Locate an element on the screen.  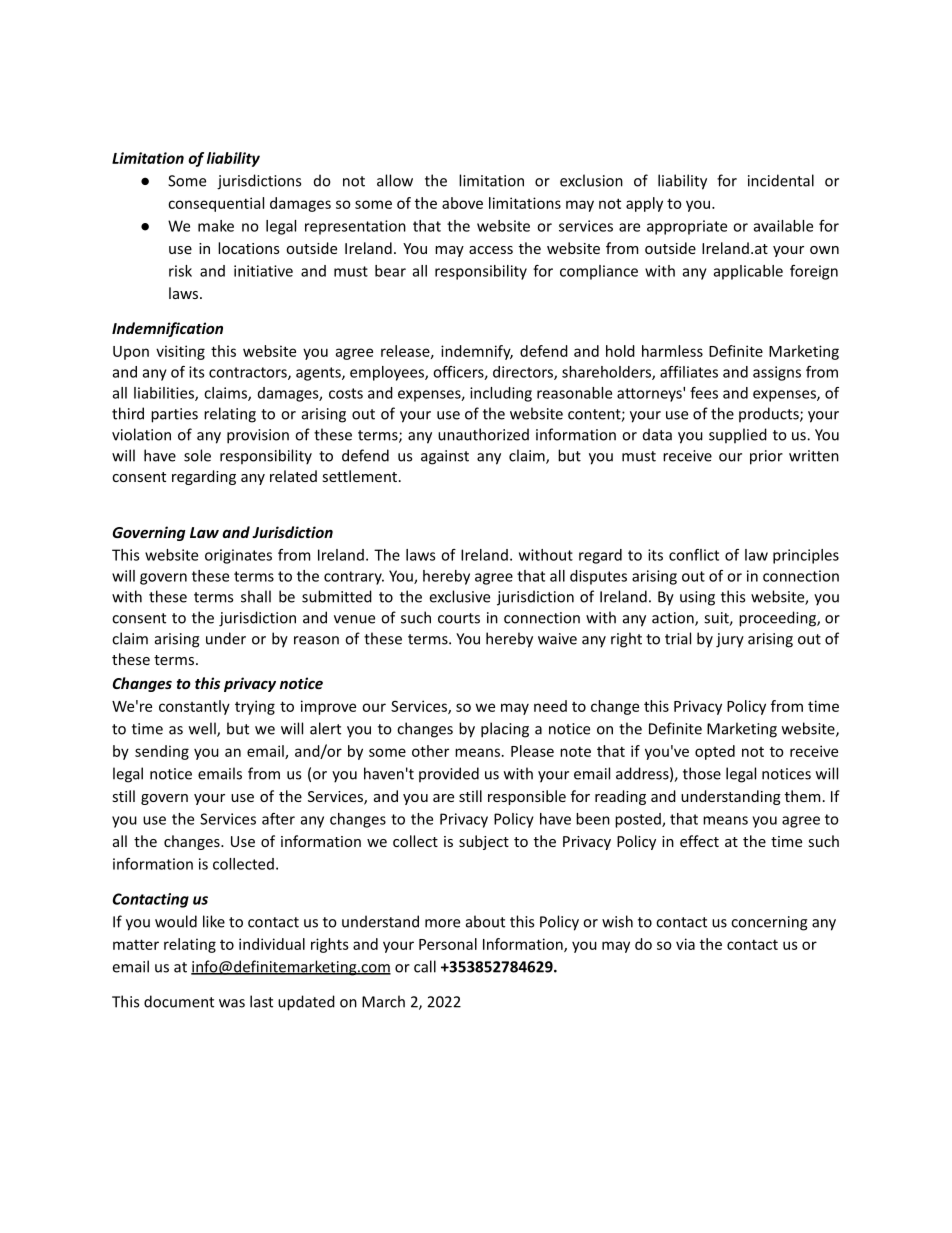
was is located at coordinates (232, 1003).
